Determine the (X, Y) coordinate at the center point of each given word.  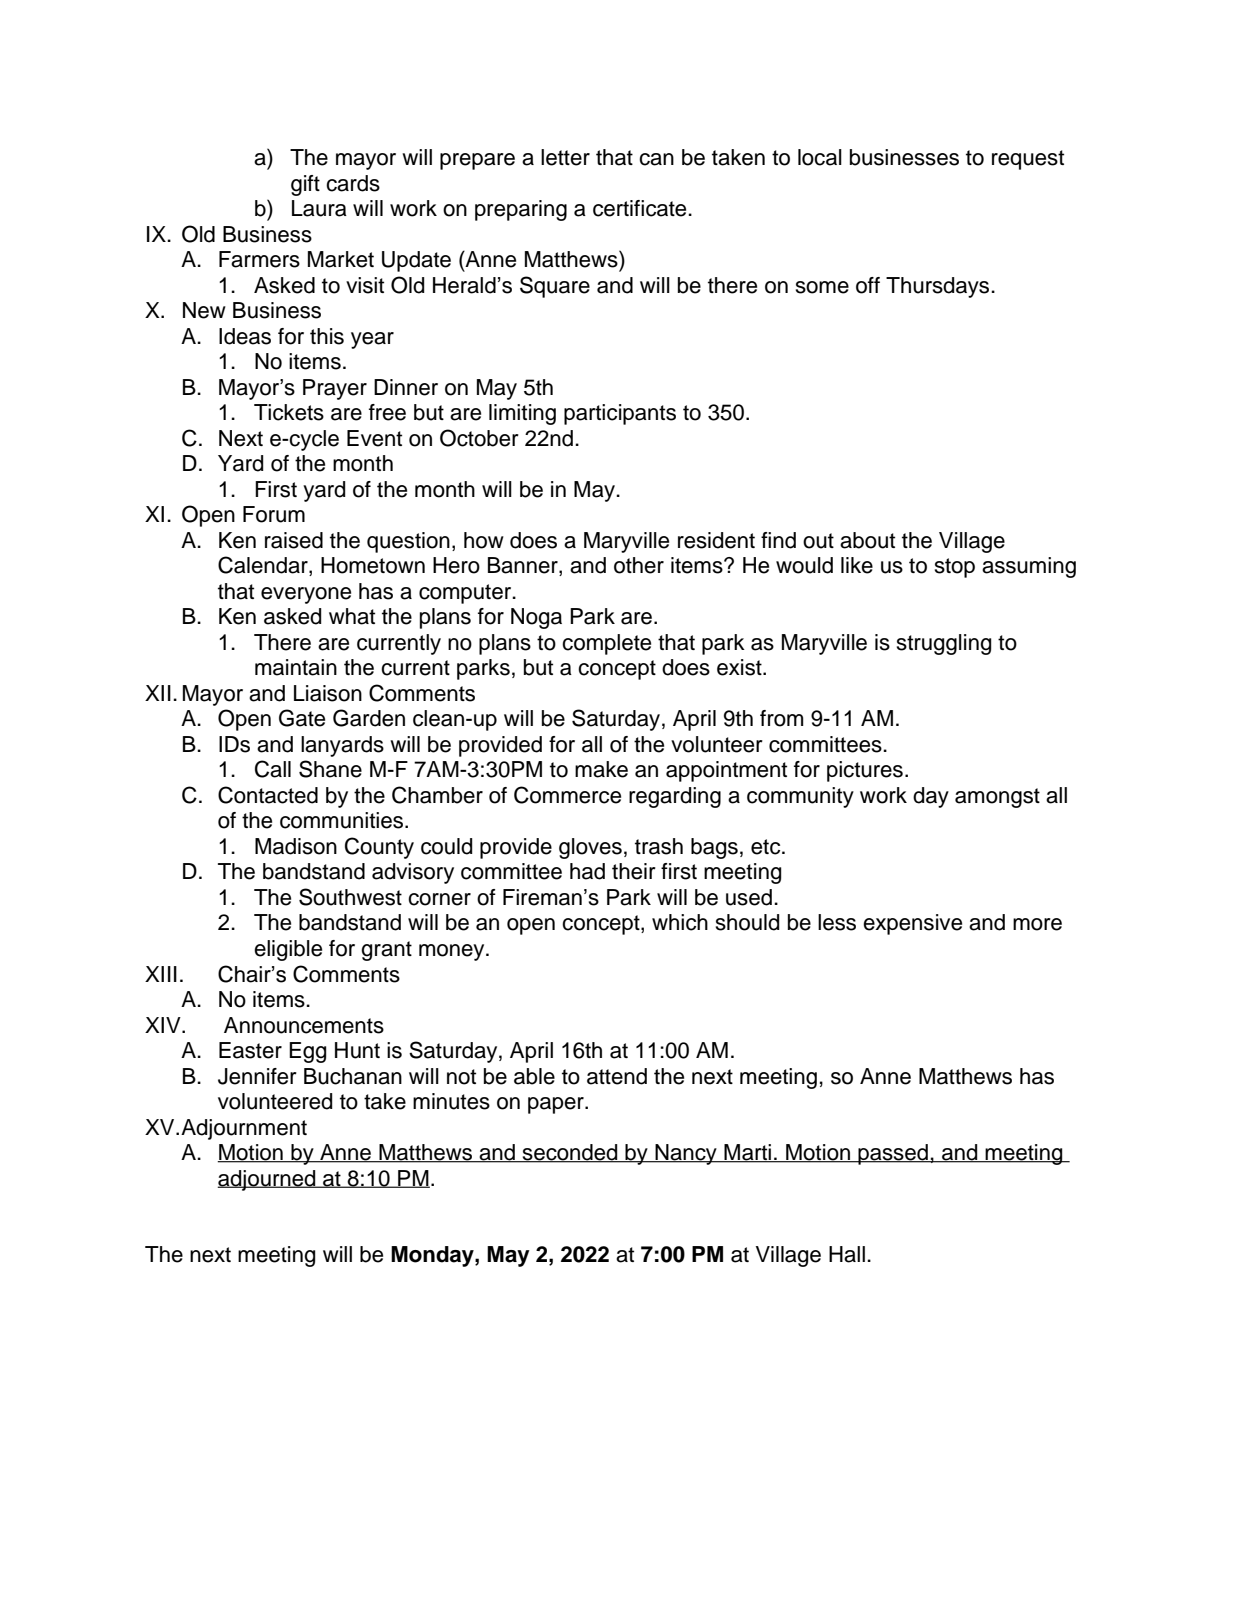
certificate (641, 208)
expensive (912, 924)
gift (305, 185)
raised (294, 540)
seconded (570, 1153)
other (639, 565)
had (587, 871)
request (1028, 160)
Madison (296, 846)
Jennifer (257, 1076)
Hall (847, 1254)
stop (954, 568)
